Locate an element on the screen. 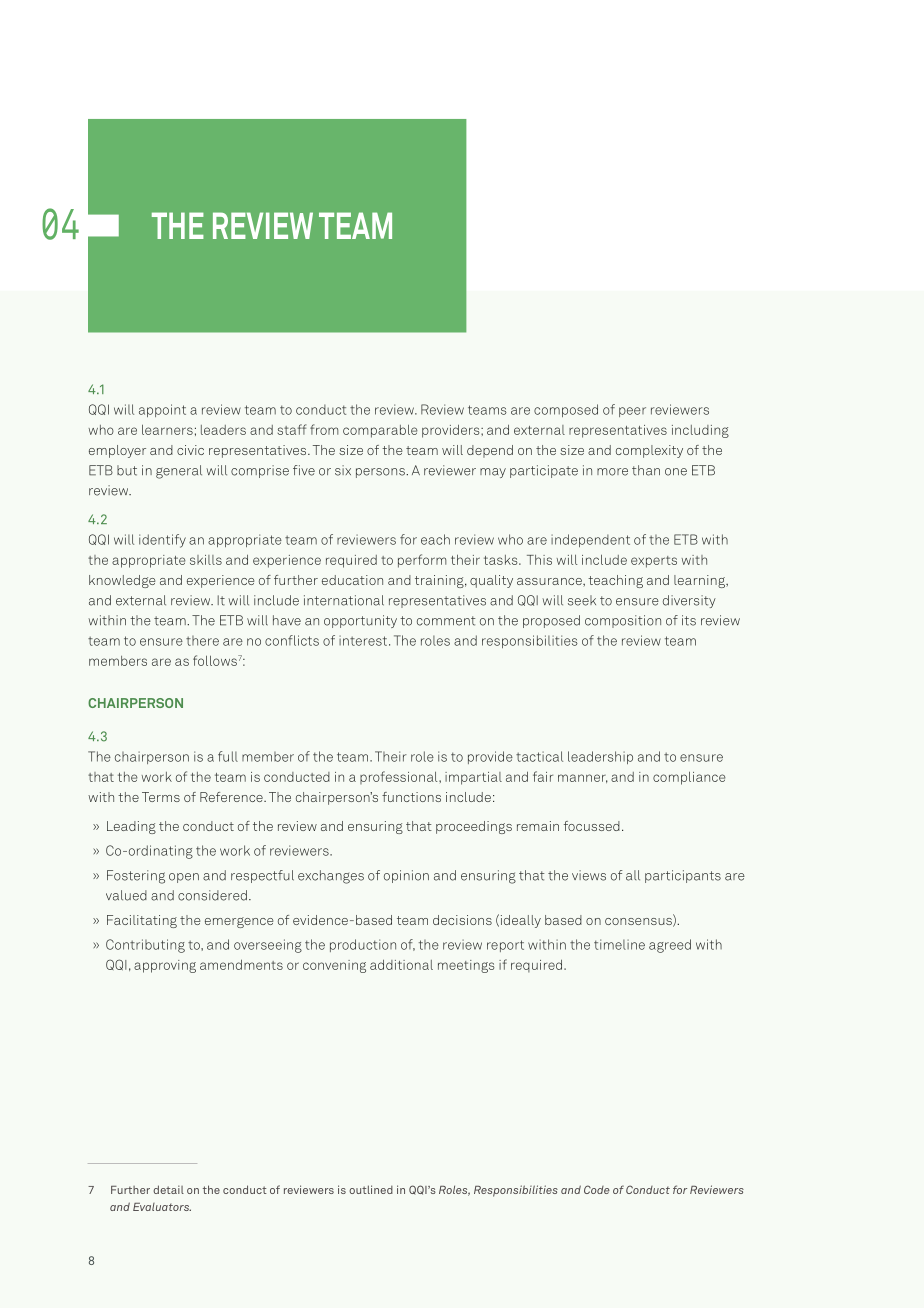  detail is located at coordinates (168, 1189).
